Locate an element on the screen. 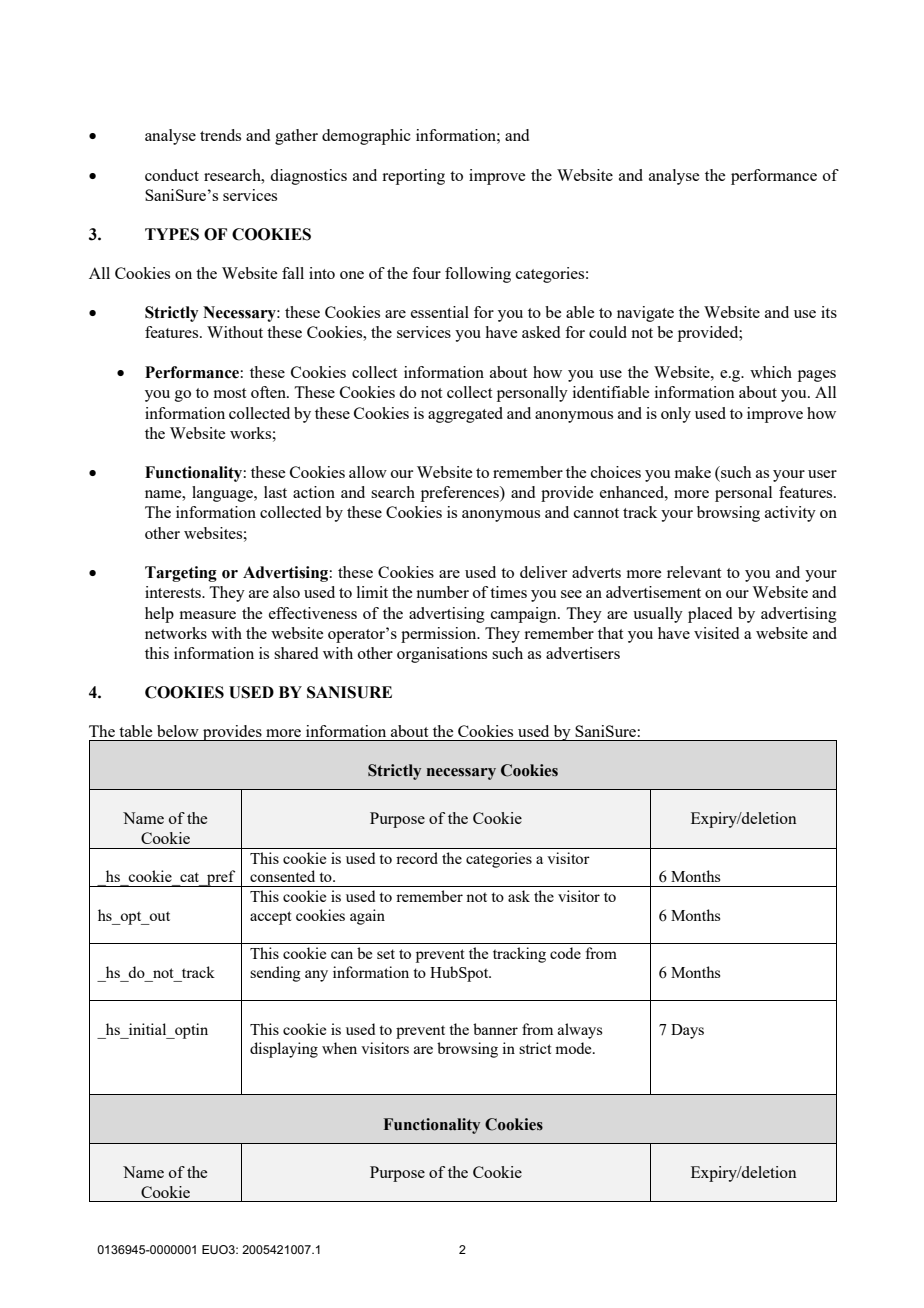  trends is located at coordinates (220, 135).
